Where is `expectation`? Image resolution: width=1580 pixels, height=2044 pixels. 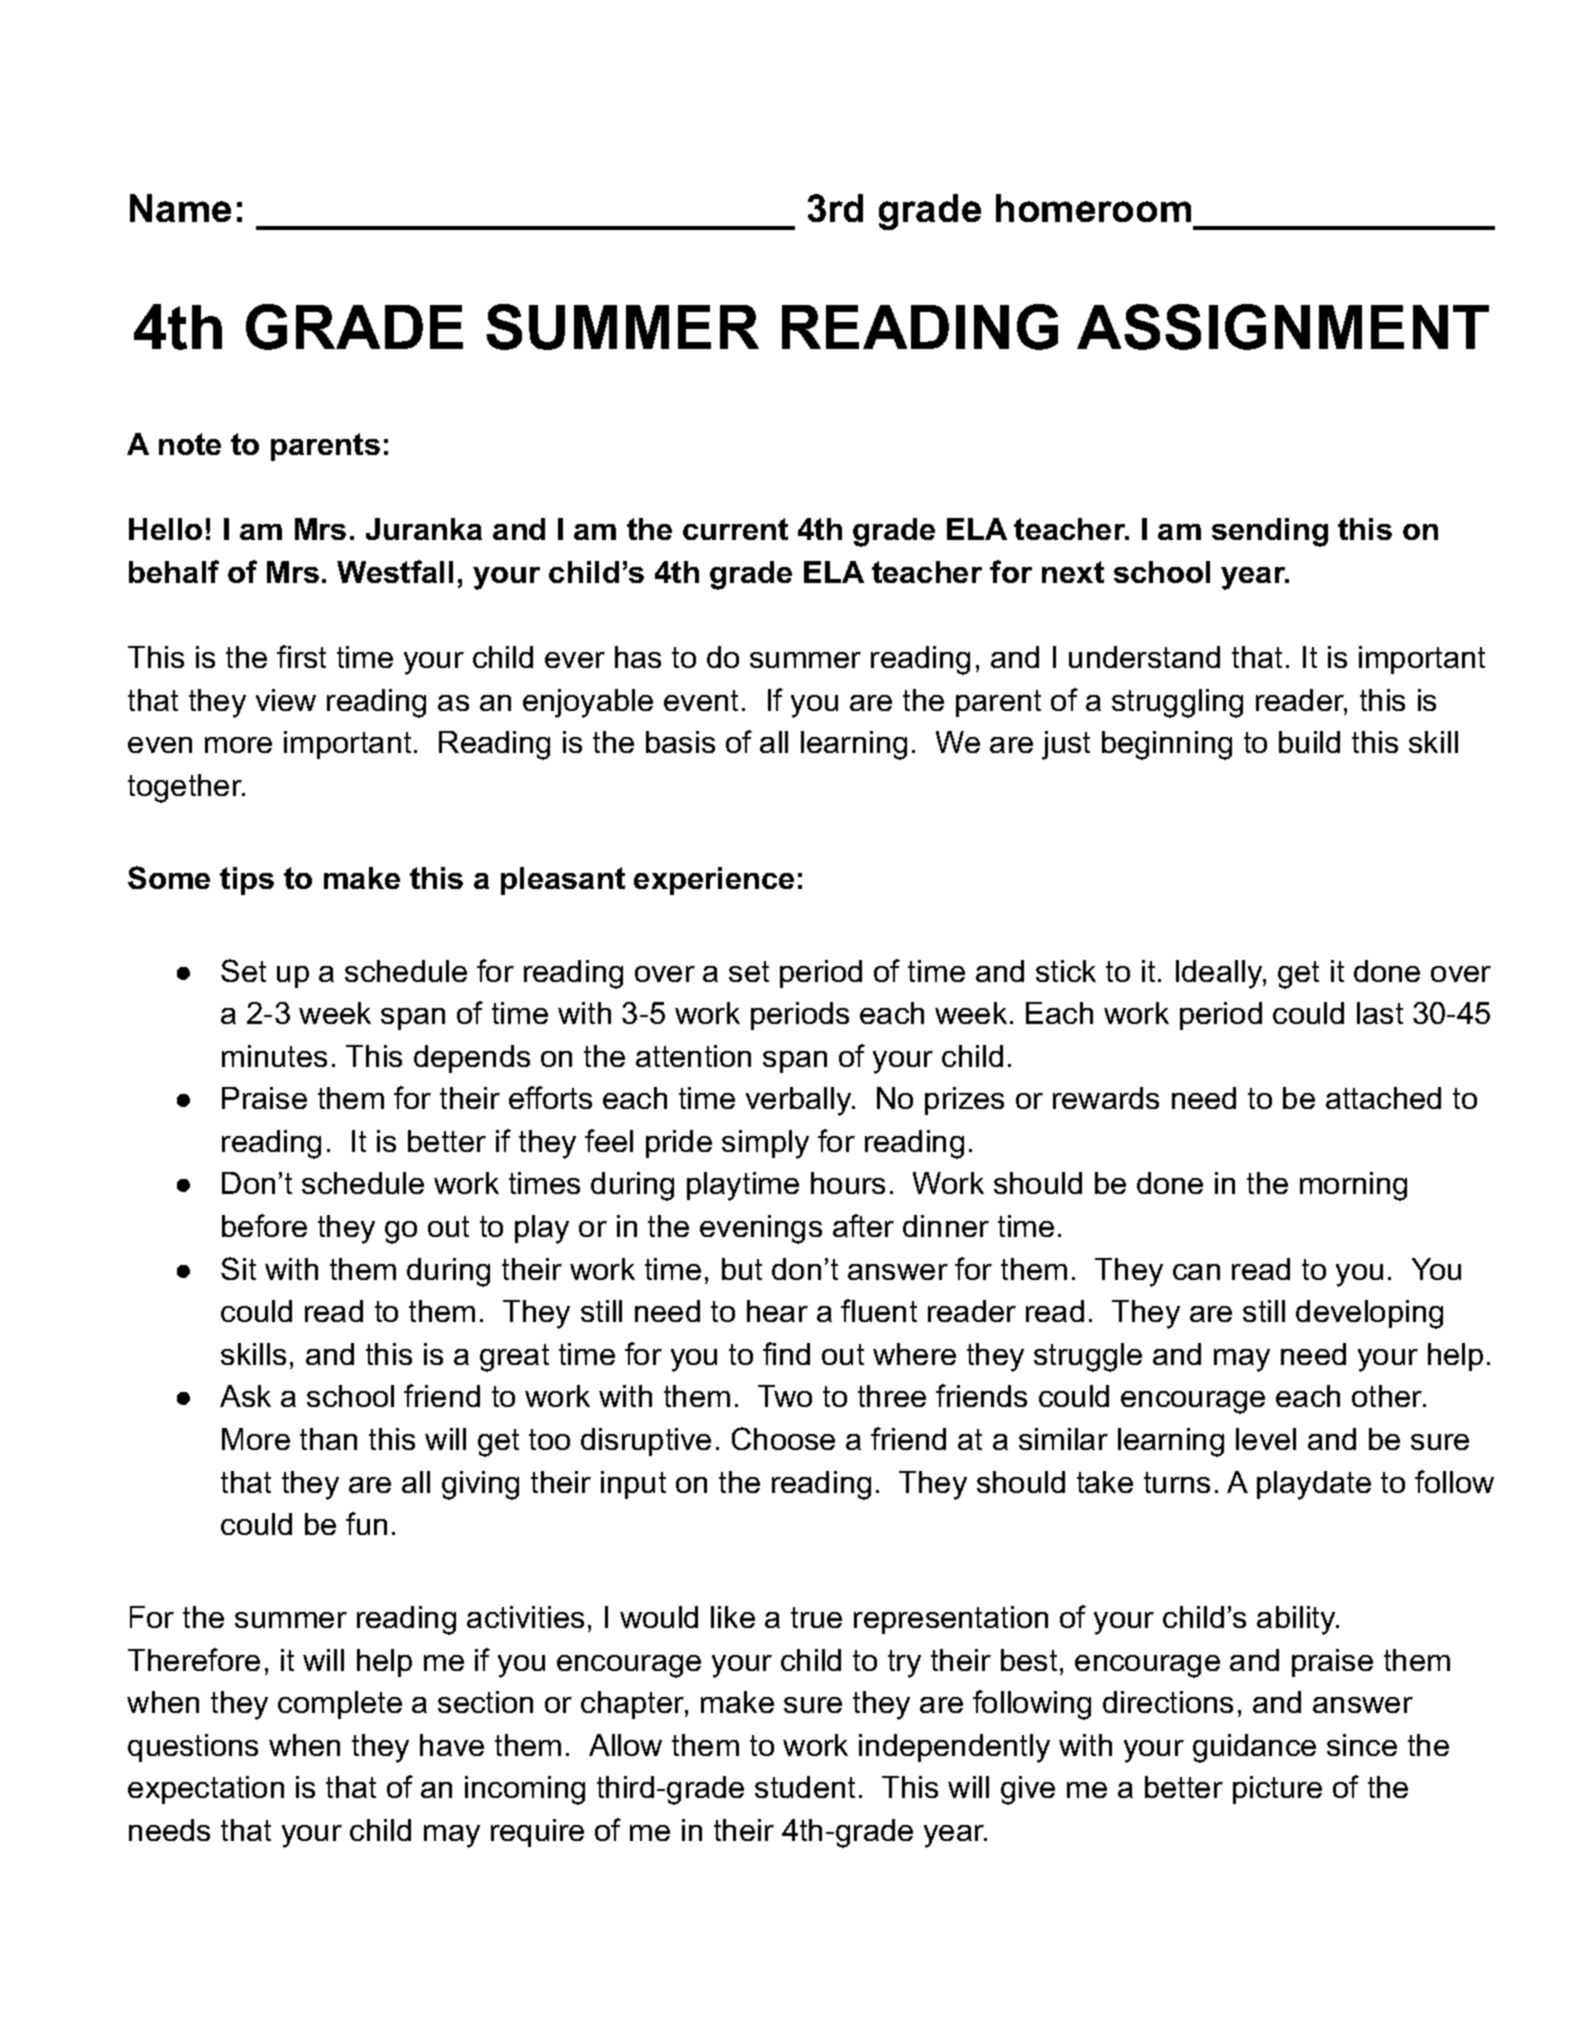
expectation is located at coordinates (206, 1790).
